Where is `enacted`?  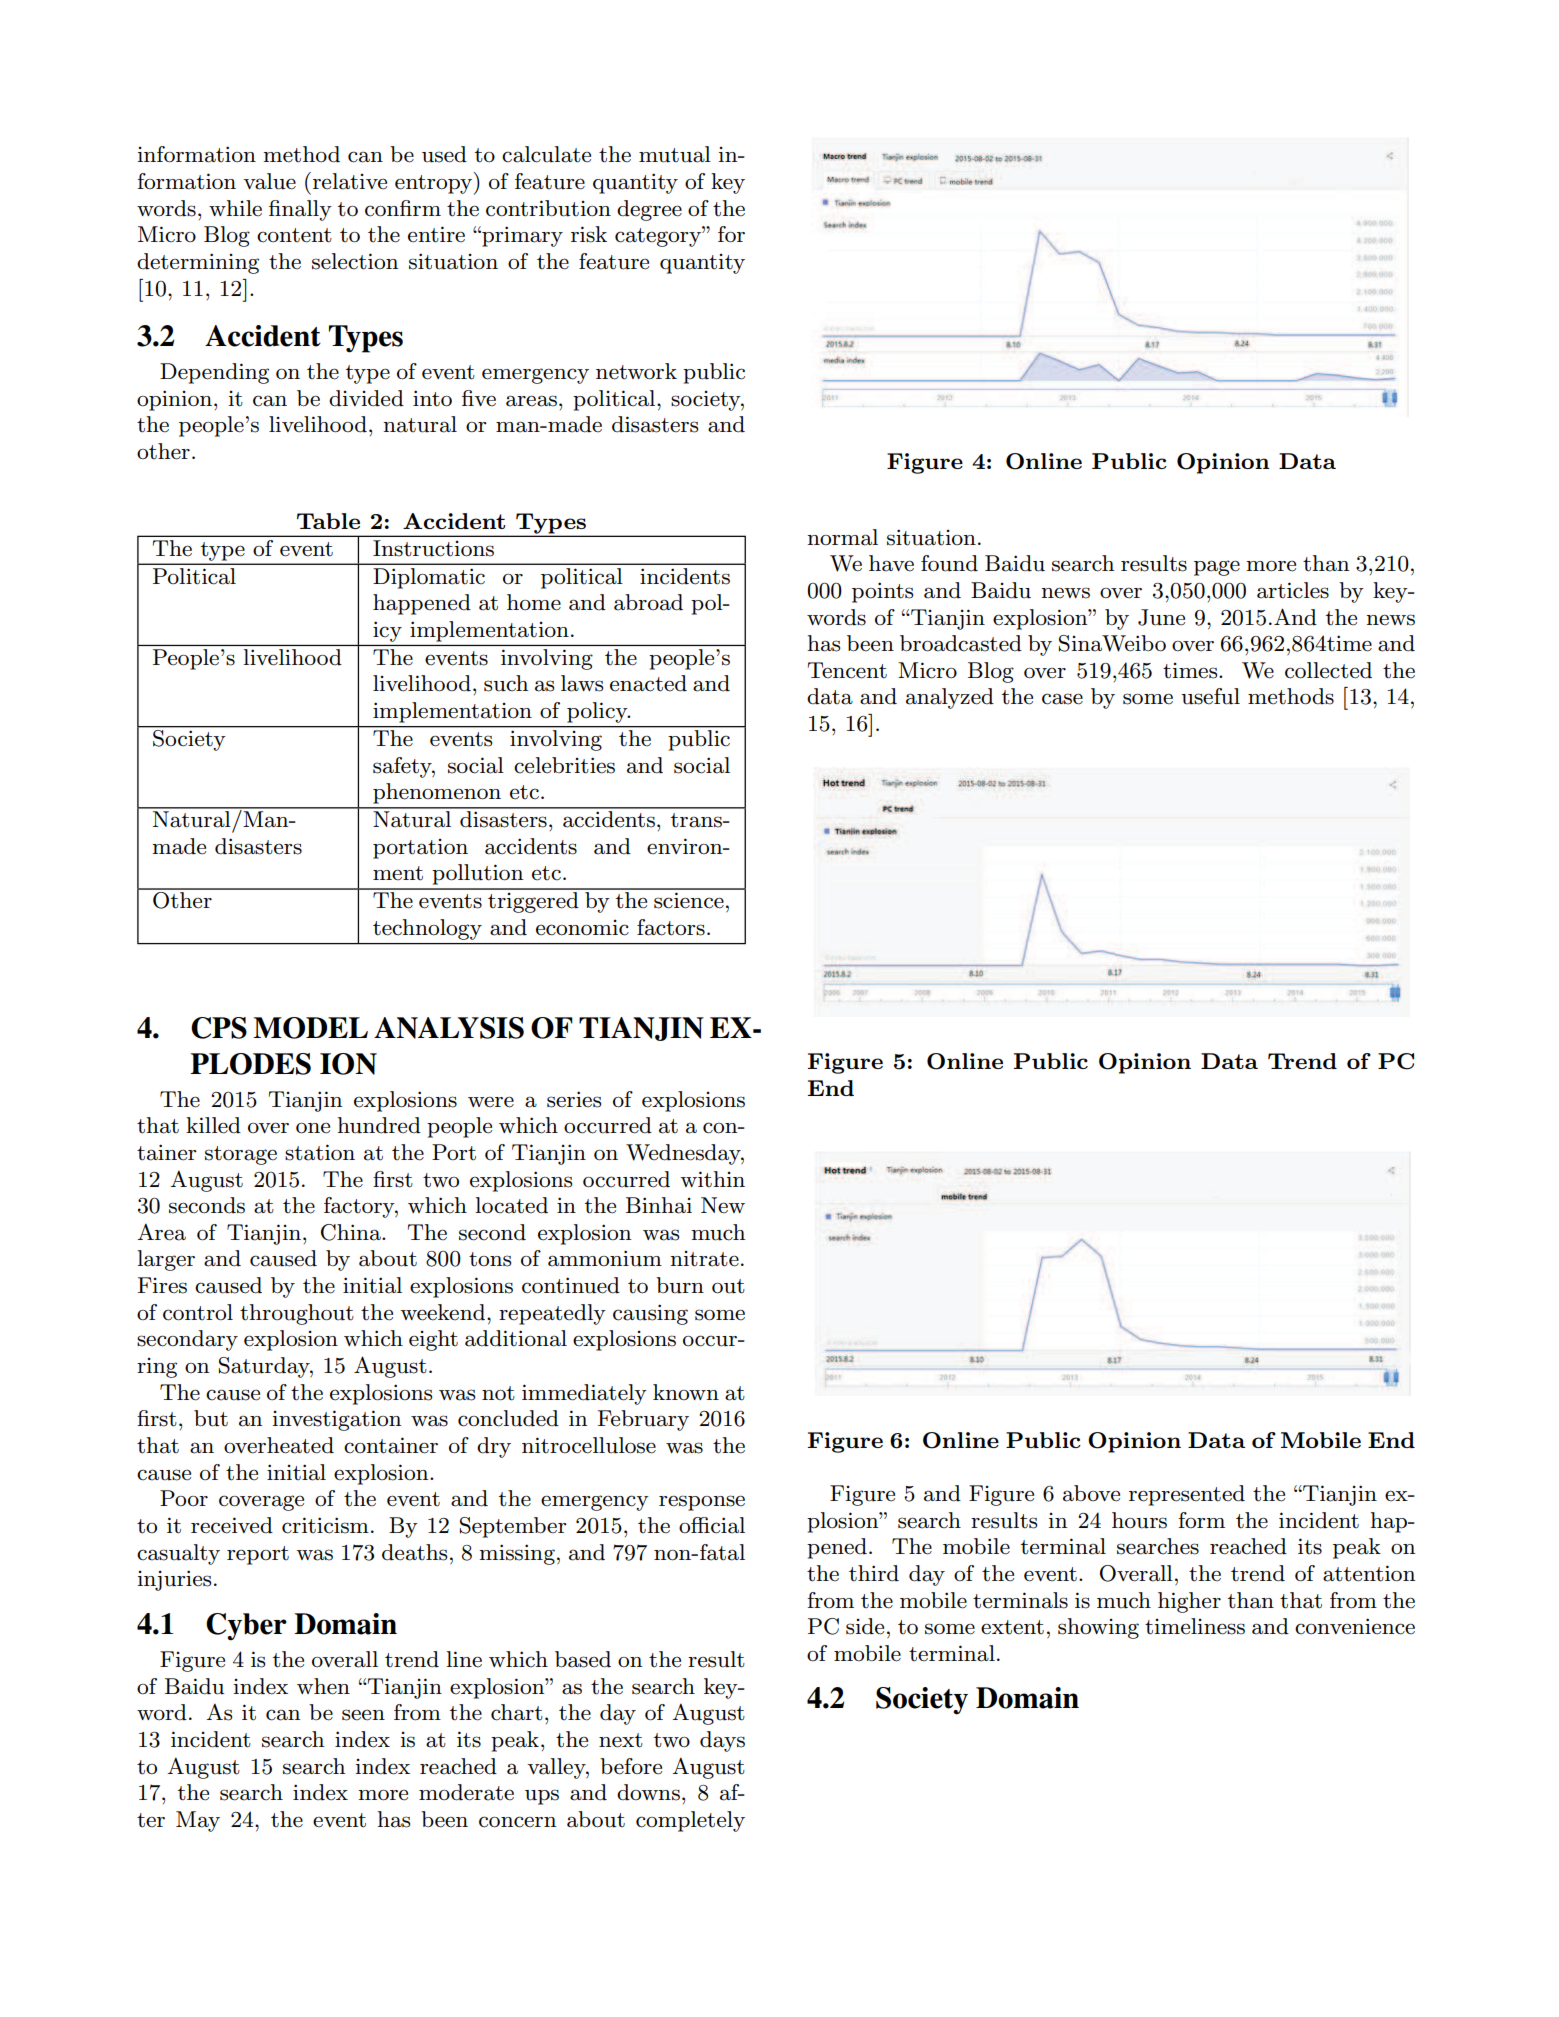 enacted is located at coordinates (648, 683).
